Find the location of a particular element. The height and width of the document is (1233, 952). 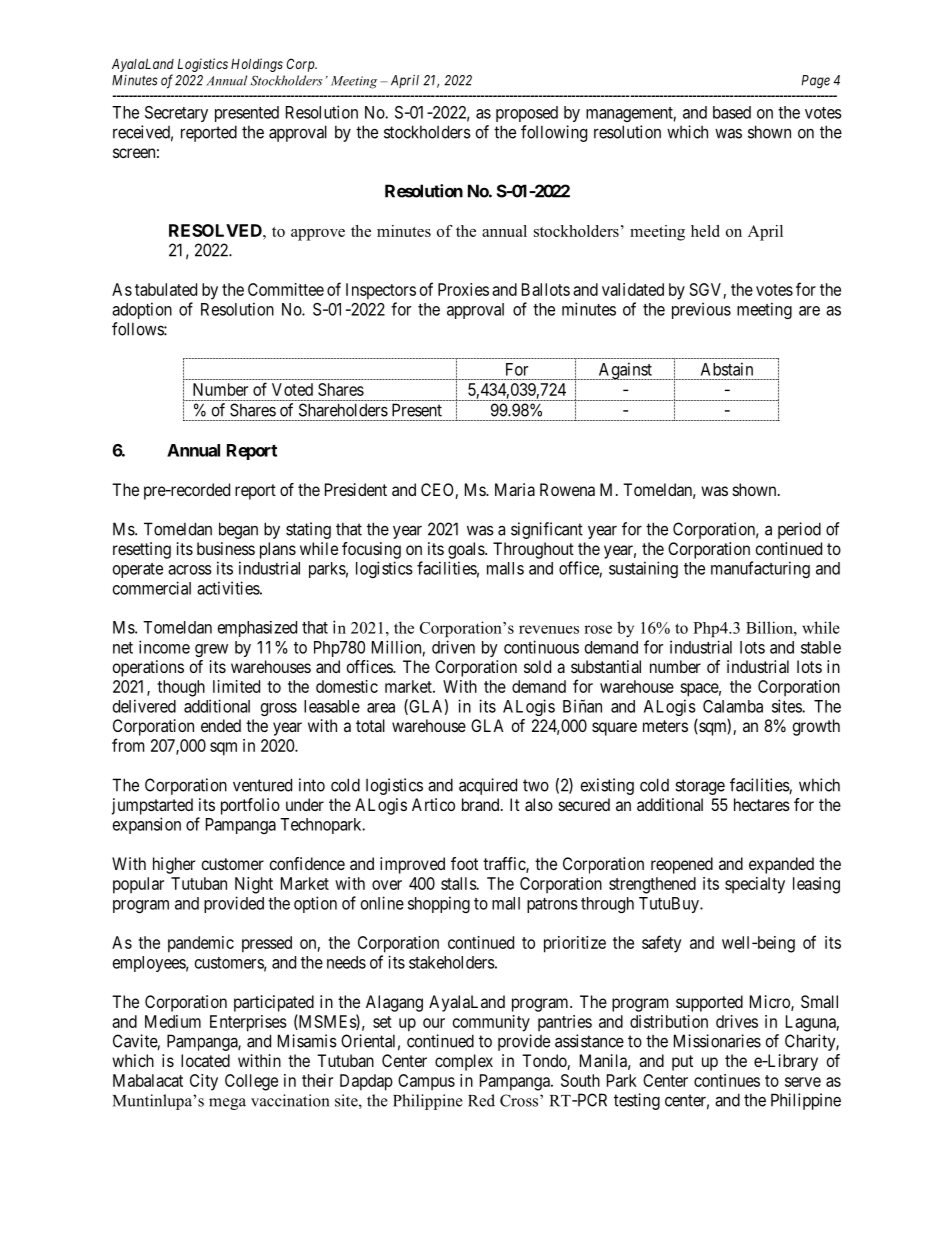

based is located at coordinates (732, 112).
